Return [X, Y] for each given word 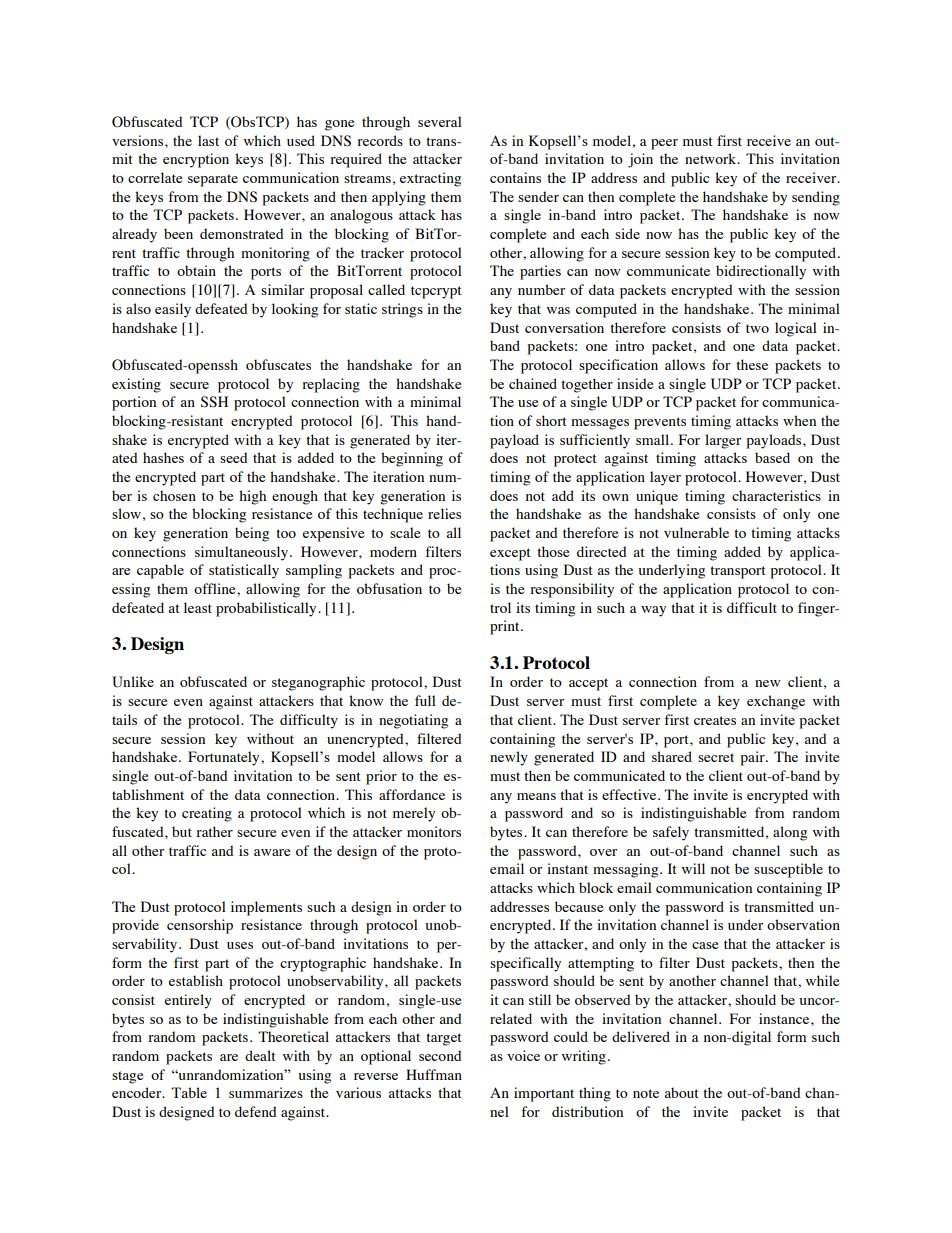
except [510, 554]
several [440, 121]
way [653, 611]
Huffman [434, 1074]
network [712, 158]
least [198, 607]
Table [189, 1092]
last [208, 140]
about [682, 1092]
